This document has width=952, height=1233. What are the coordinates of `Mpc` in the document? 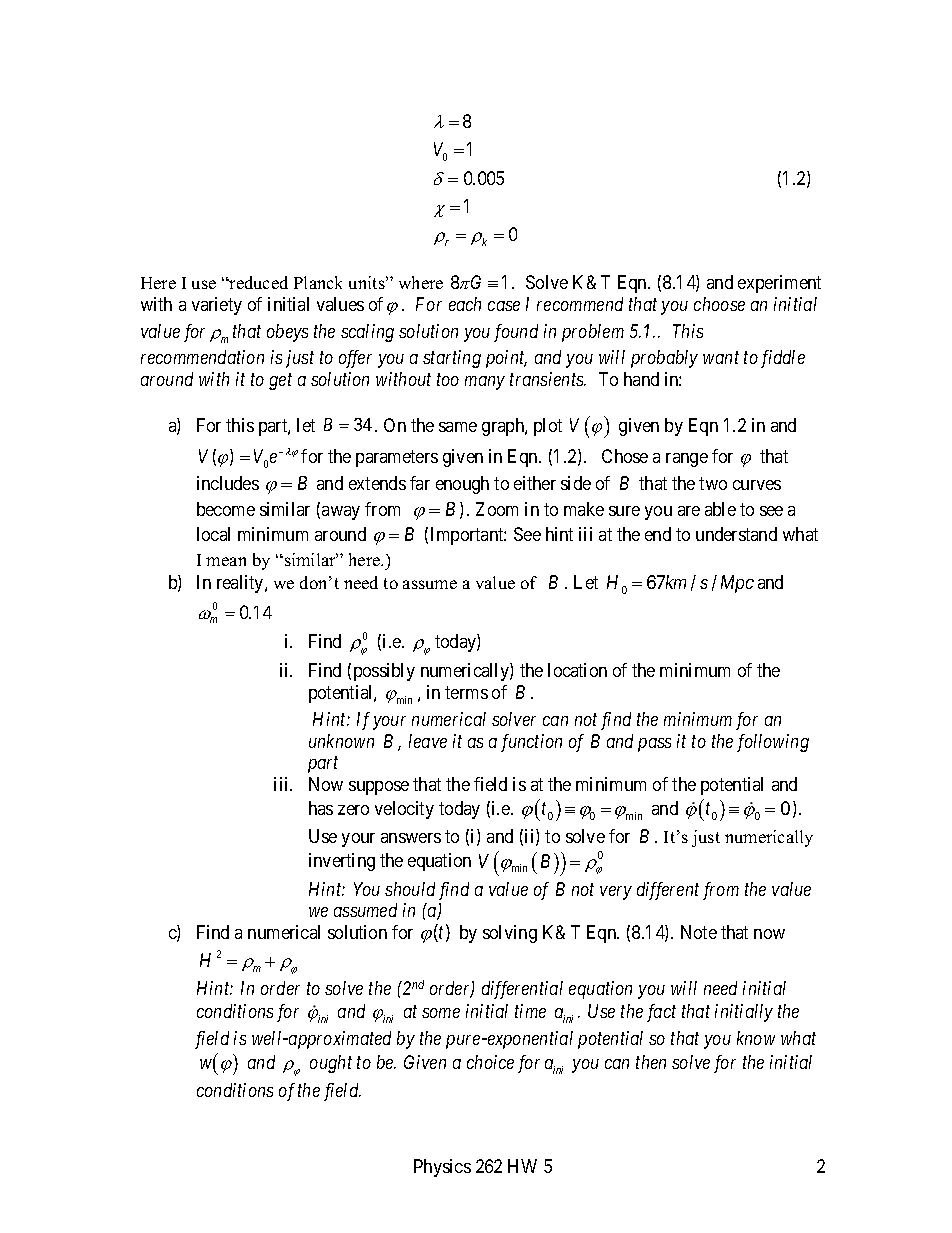 It's located at (737, 584).
